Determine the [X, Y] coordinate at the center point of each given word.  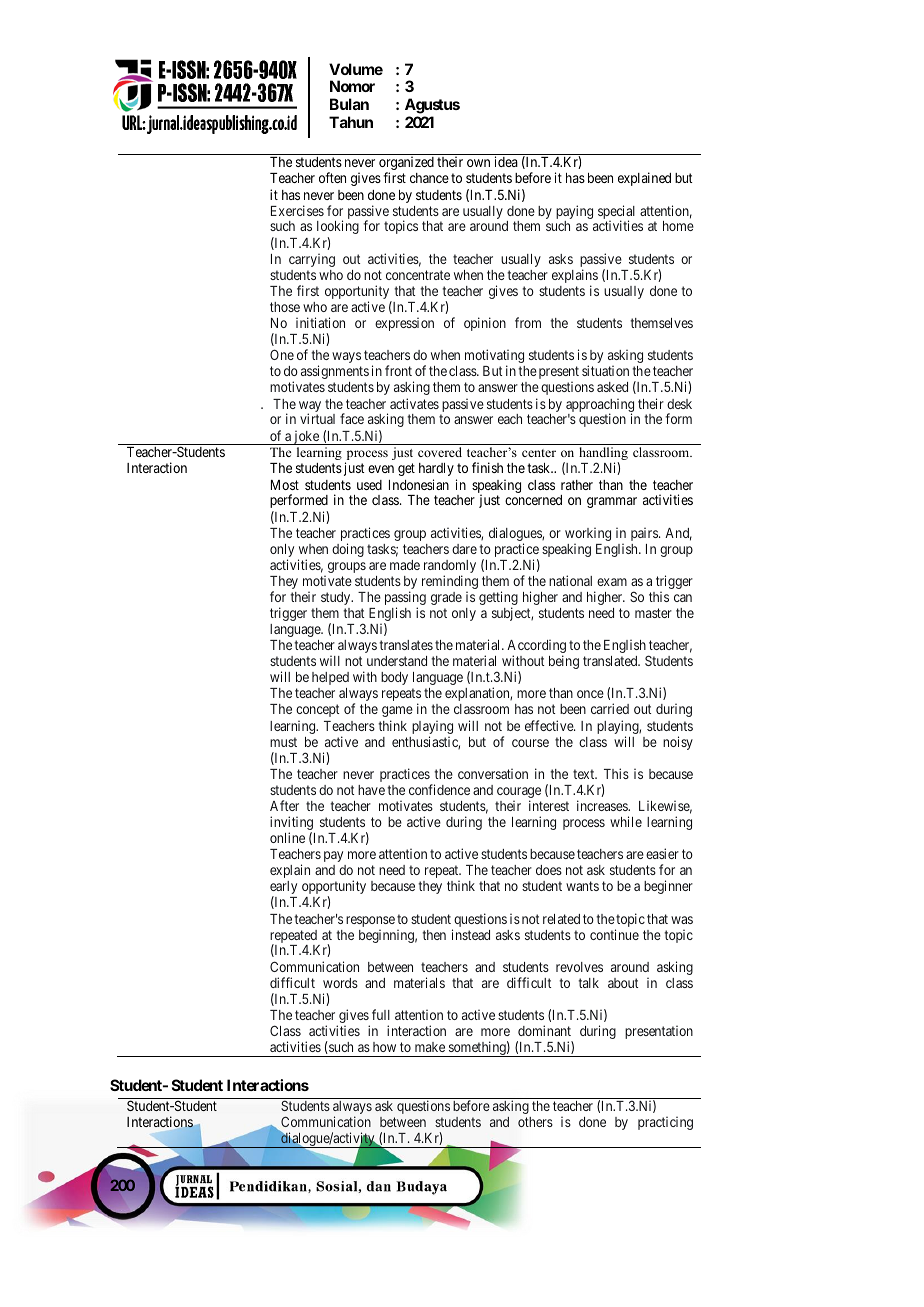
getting [498, 599]
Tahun [351, 122]
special [616, 213]
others [535, 1122]
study [337, 598]
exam [612, 582]
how [384, 1047]
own [478, 163]
